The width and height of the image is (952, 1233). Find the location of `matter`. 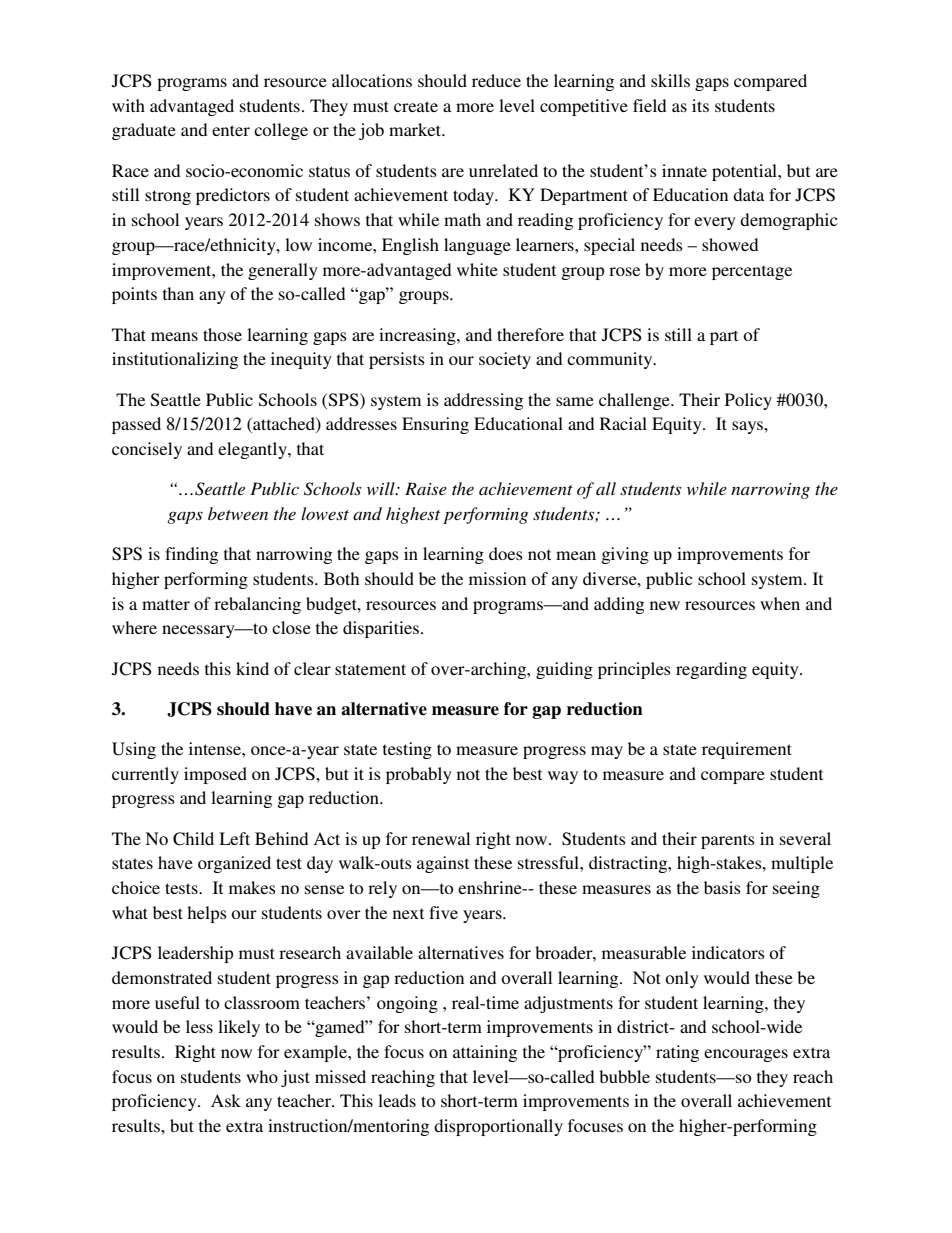

matter is located at coordinates (166, 604).
